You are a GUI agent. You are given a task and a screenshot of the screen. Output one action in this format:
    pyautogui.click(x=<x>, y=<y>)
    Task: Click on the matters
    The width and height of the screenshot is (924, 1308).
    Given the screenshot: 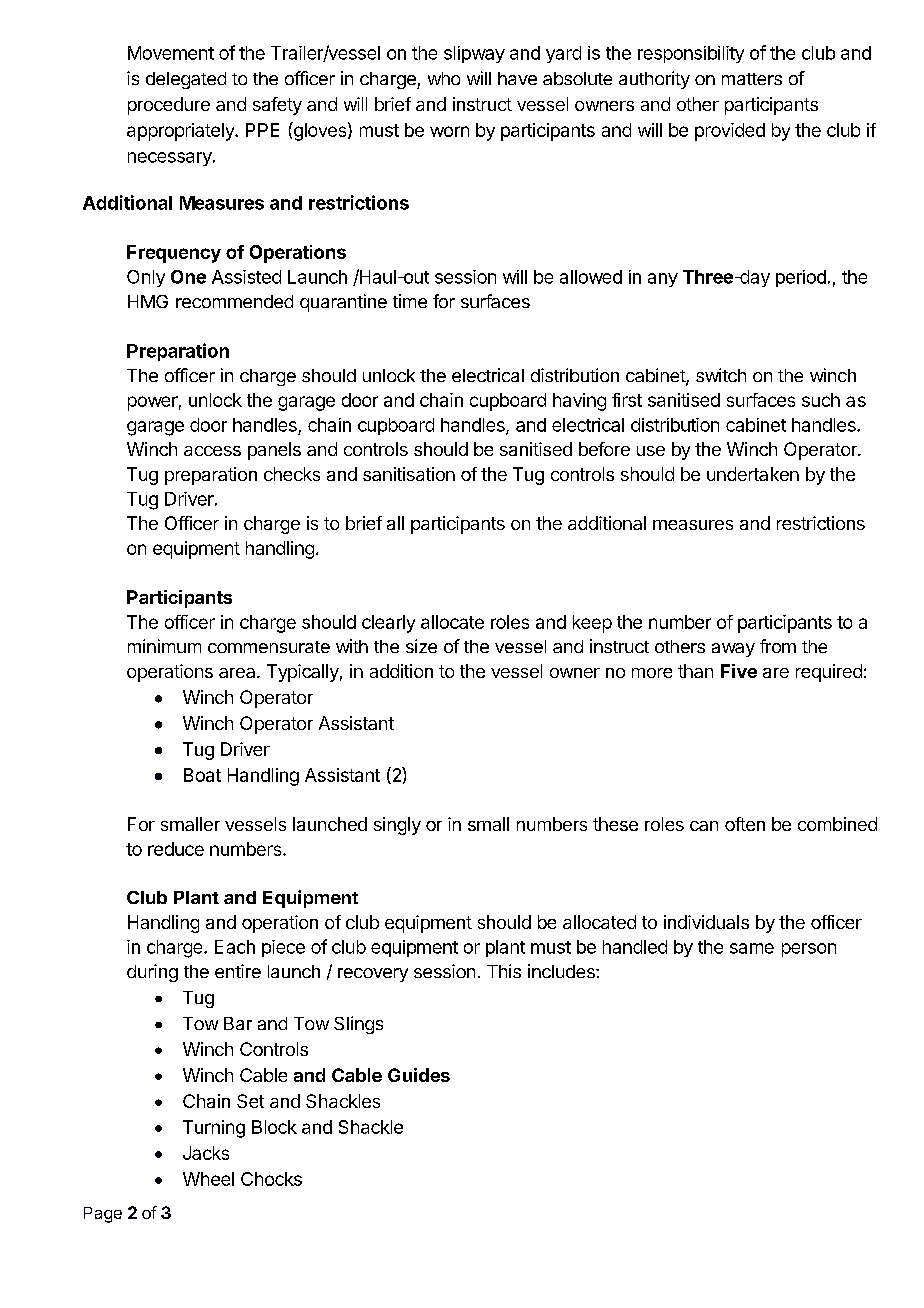 What is the action you would take?
    pyautogui.click(x=752, y=79)
